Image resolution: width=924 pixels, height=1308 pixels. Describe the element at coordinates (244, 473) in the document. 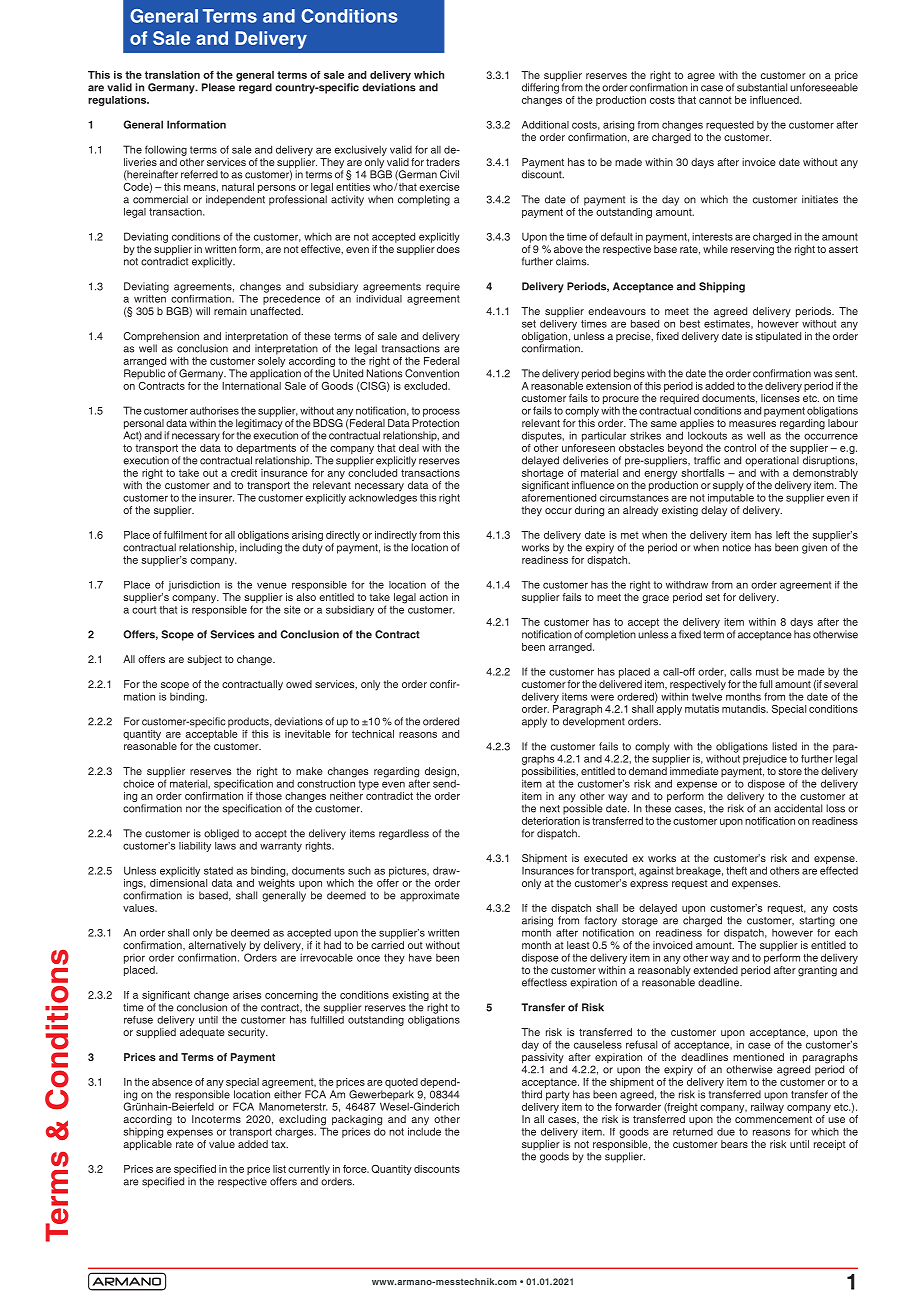

I see `credit` at that location.
